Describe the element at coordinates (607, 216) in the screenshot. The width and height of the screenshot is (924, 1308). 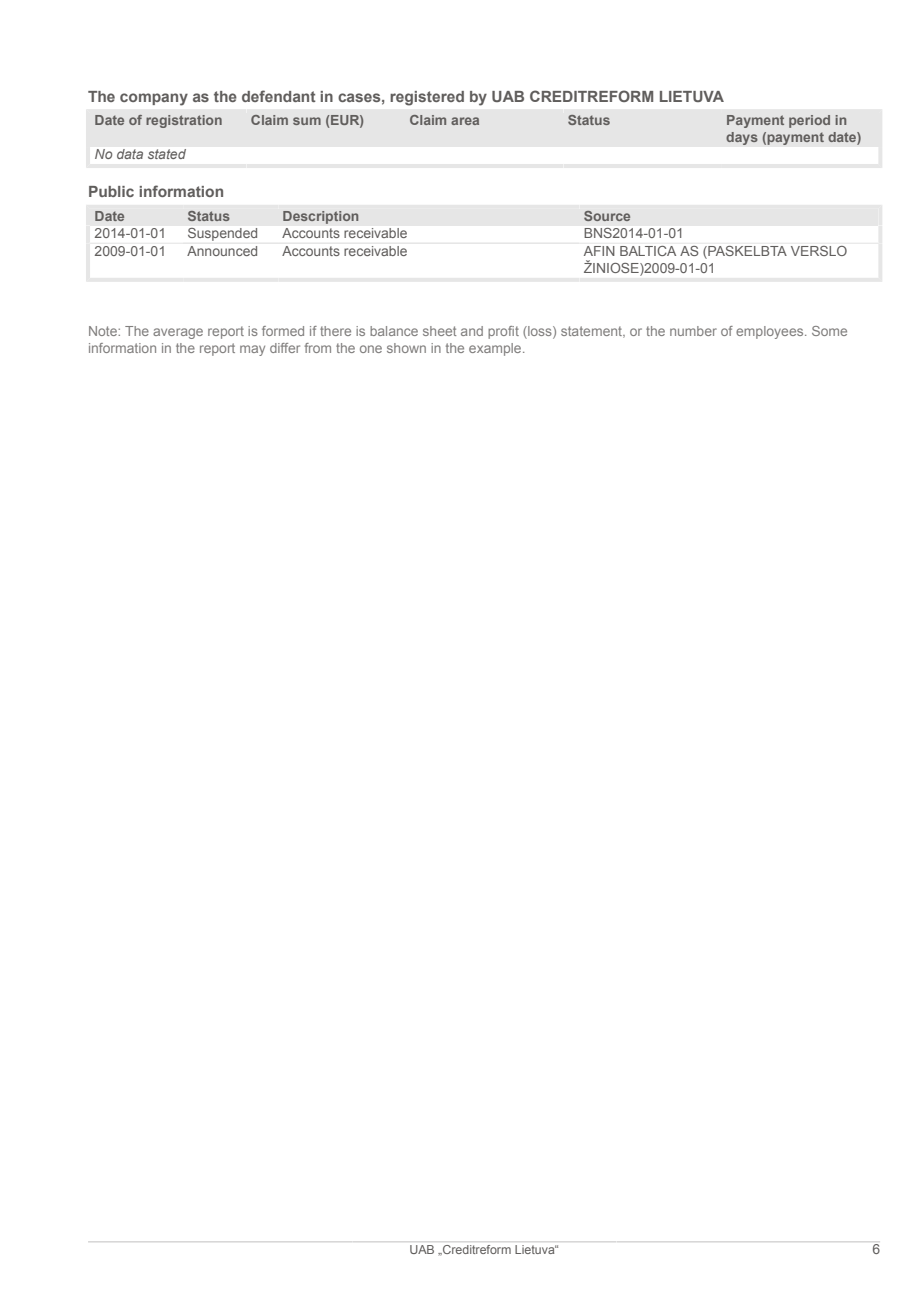
I see `Source` at that location.
